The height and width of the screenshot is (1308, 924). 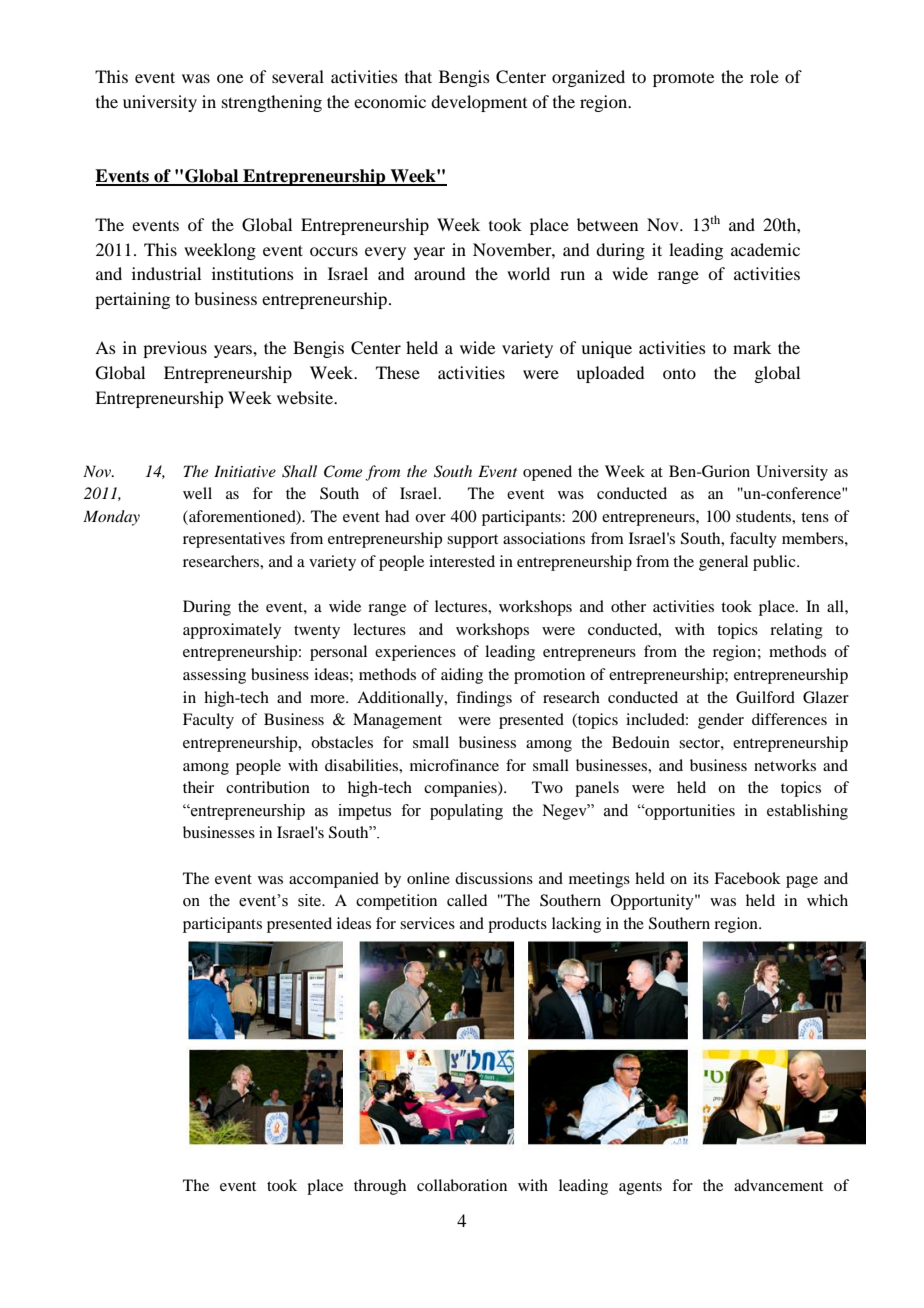 I want to click on through, so click(x=380, y=1187).
